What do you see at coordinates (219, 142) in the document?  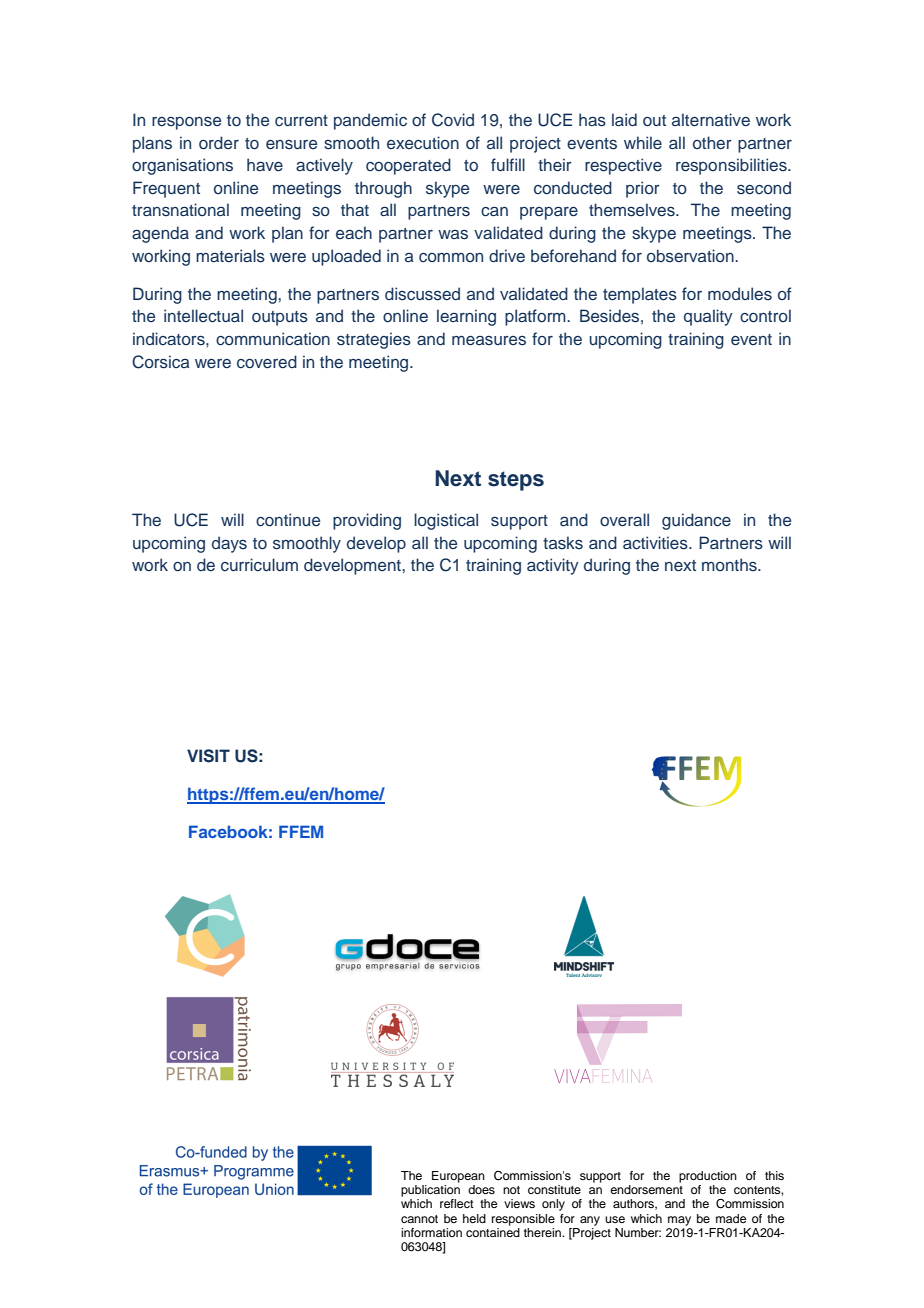 I see `order` at bounding box center [219, 142].
